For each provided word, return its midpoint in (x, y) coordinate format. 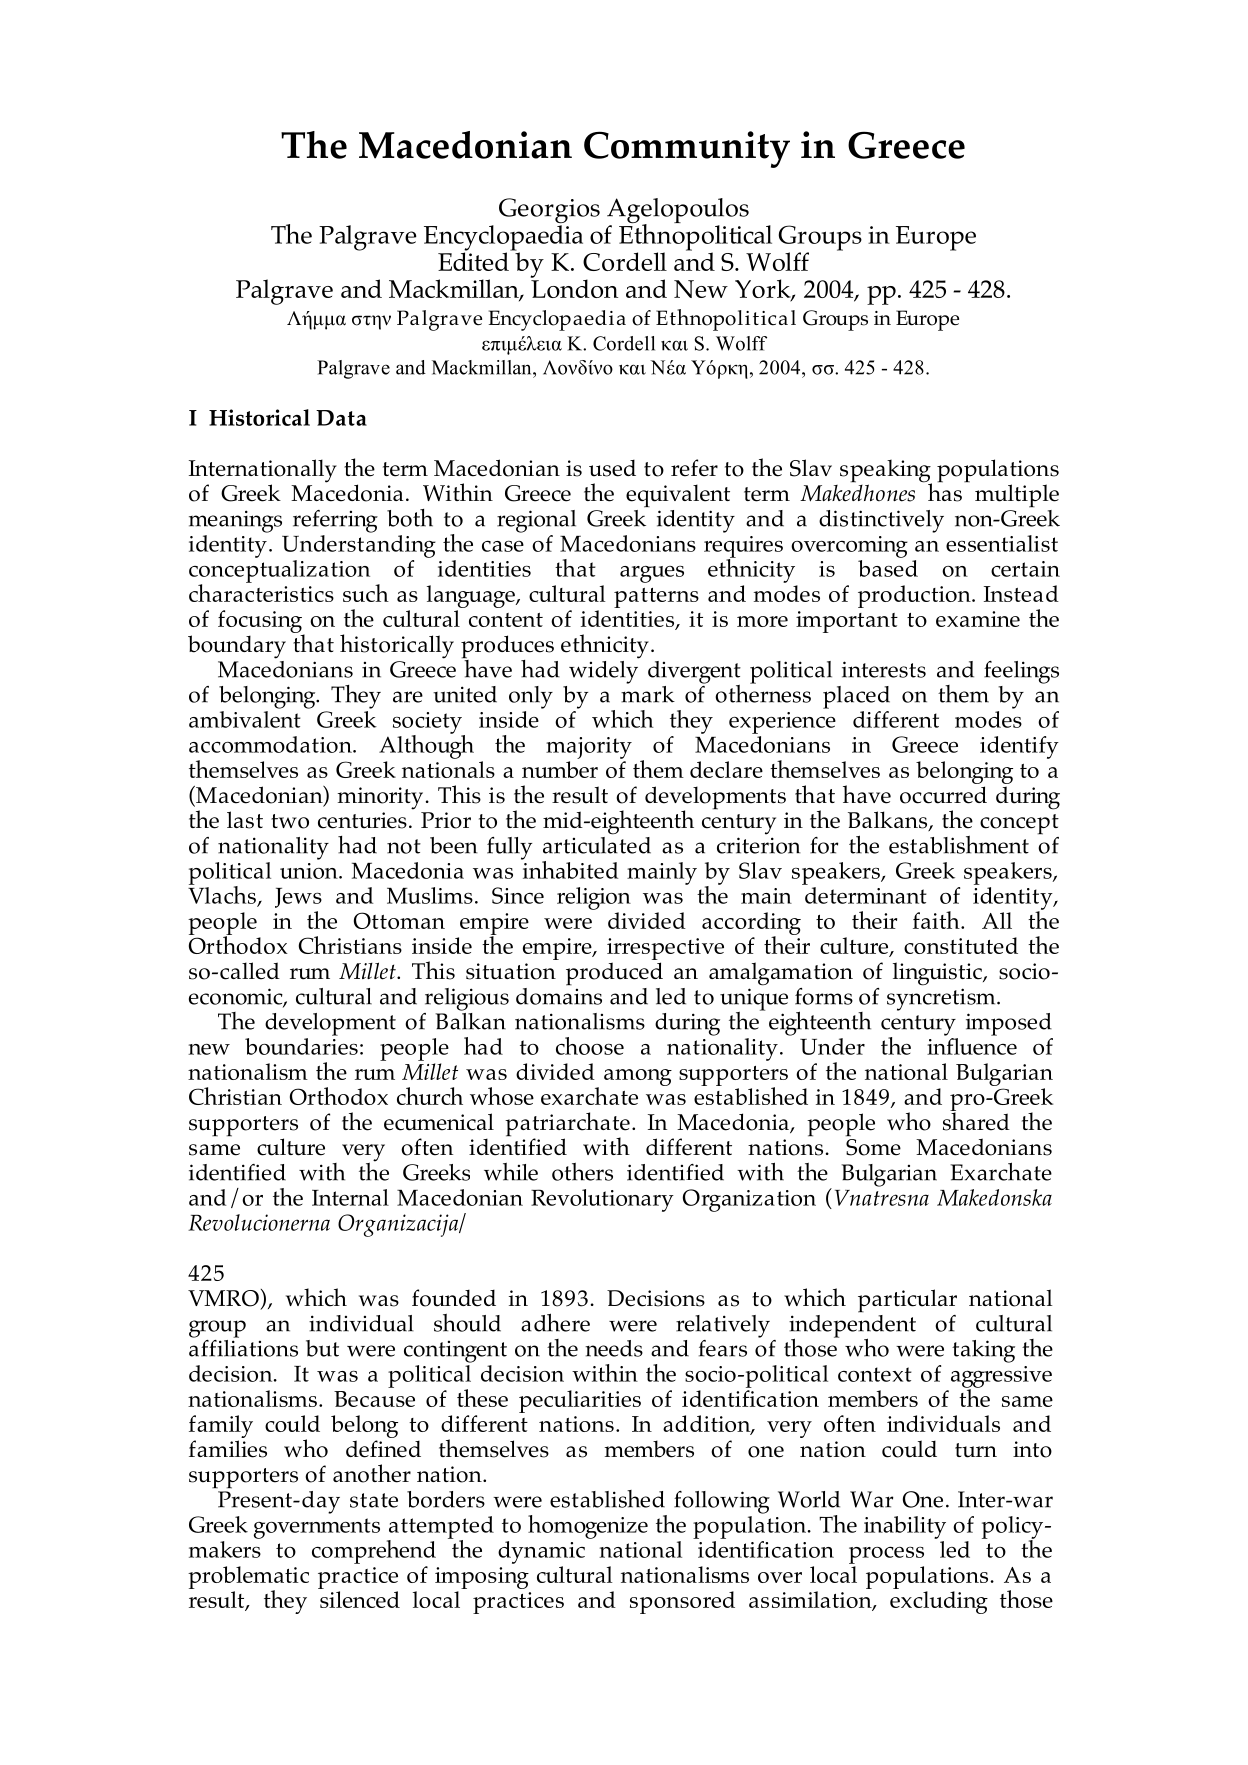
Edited (474, 260)
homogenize (588, 1527)
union (310, 871)
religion (594, 898)
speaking (886, 472)
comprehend (374, 1552)
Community (687, 149)
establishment (959, 845)
